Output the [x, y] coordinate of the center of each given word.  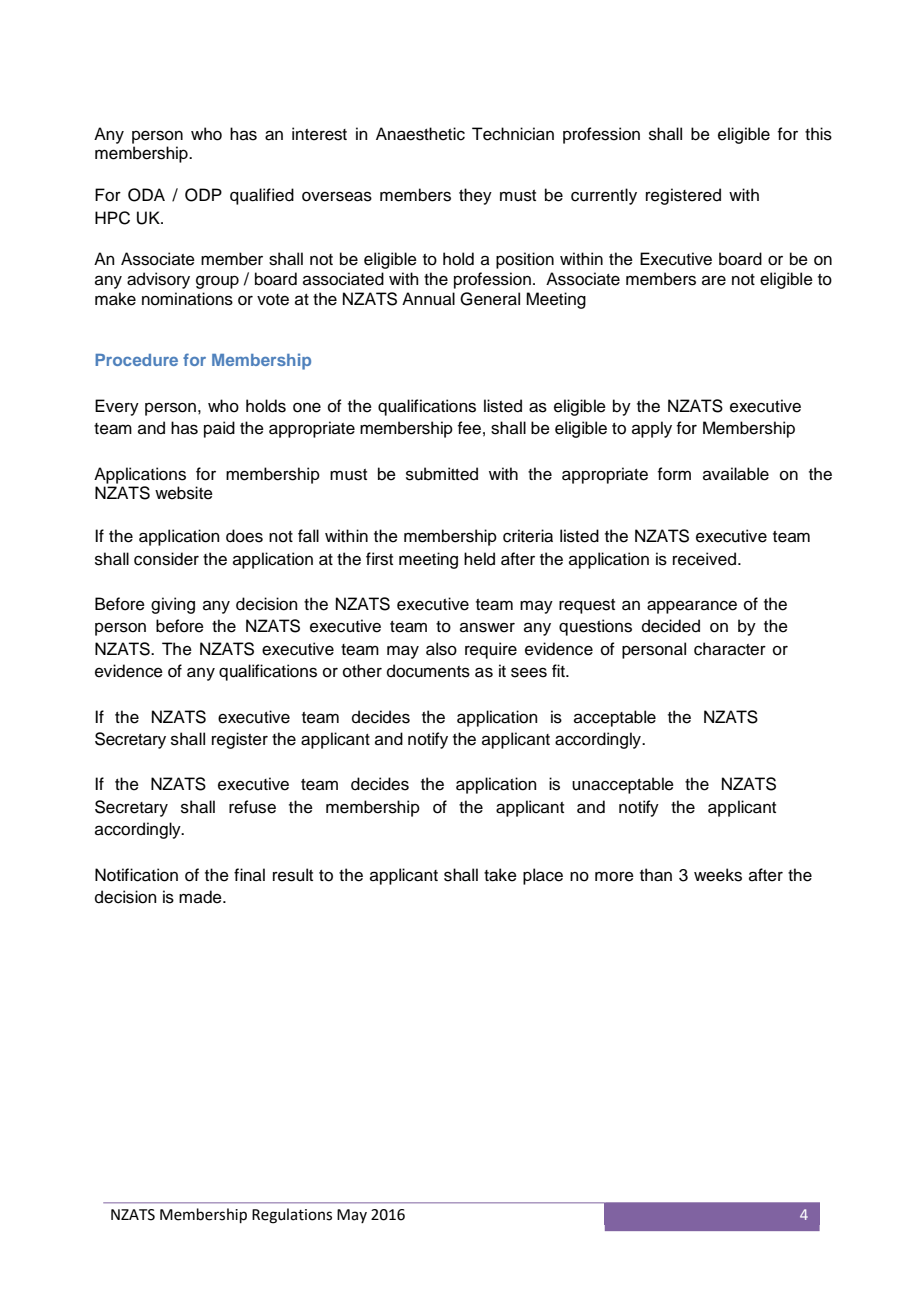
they [475, 196]
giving [173, 605]
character [730, 649]
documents [428, 671]
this [818, 134]
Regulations [292, 1216]
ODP [203, 195]
